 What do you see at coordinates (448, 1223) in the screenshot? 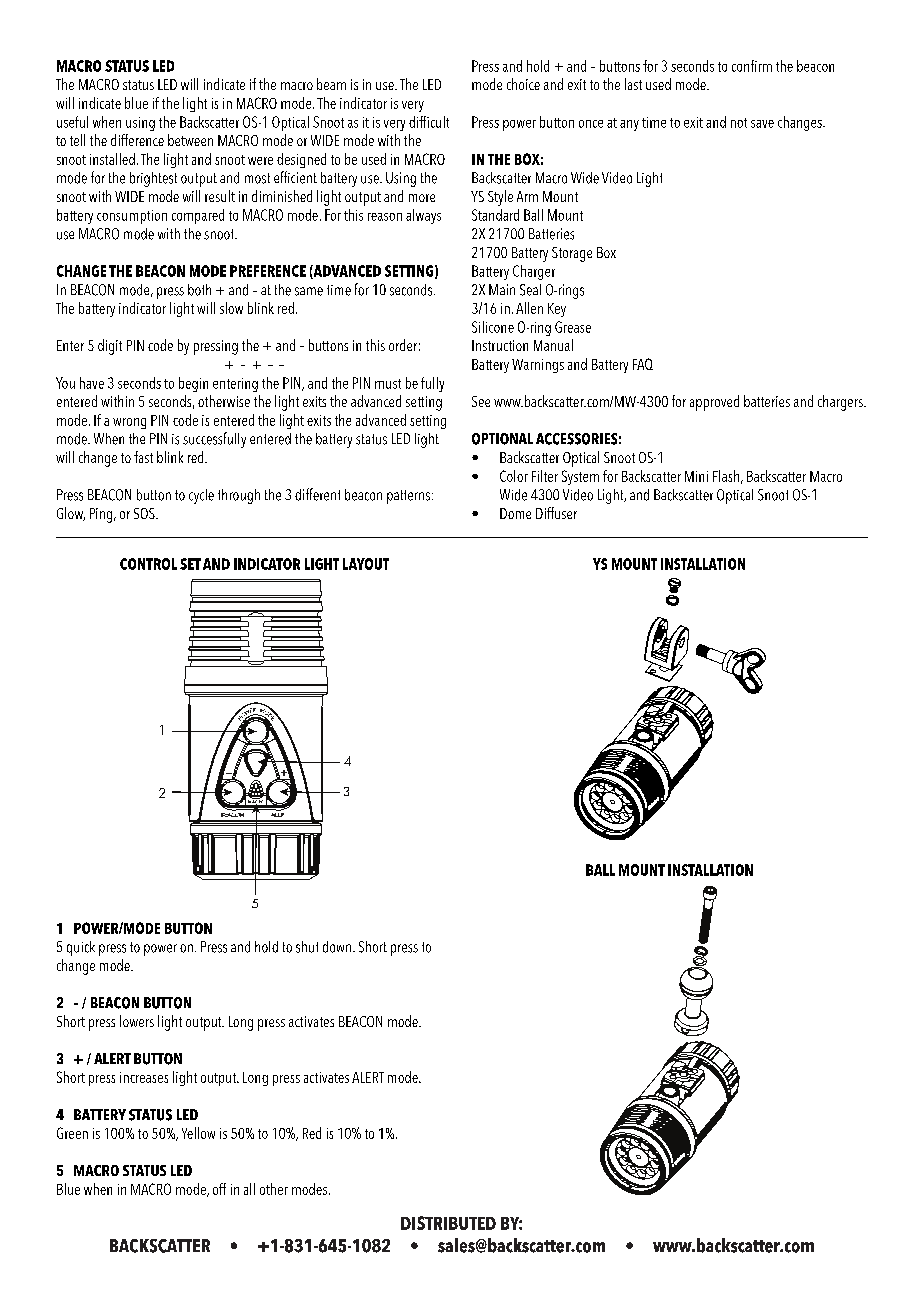
I see `DISTRIBUTED` at bounding box center [448, 1223].
